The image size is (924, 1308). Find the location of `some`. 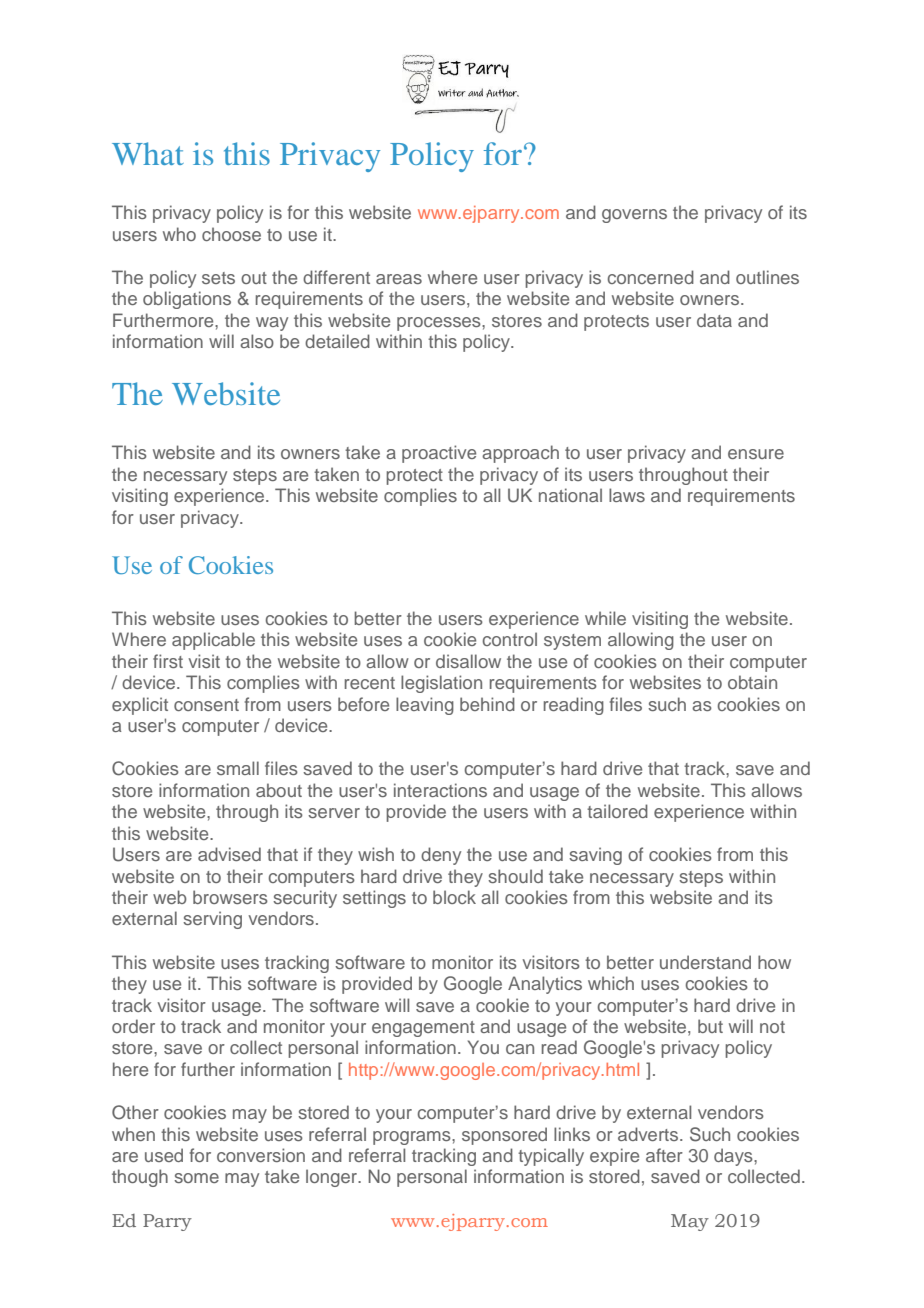

some is located at coordinates (196, 1178).
